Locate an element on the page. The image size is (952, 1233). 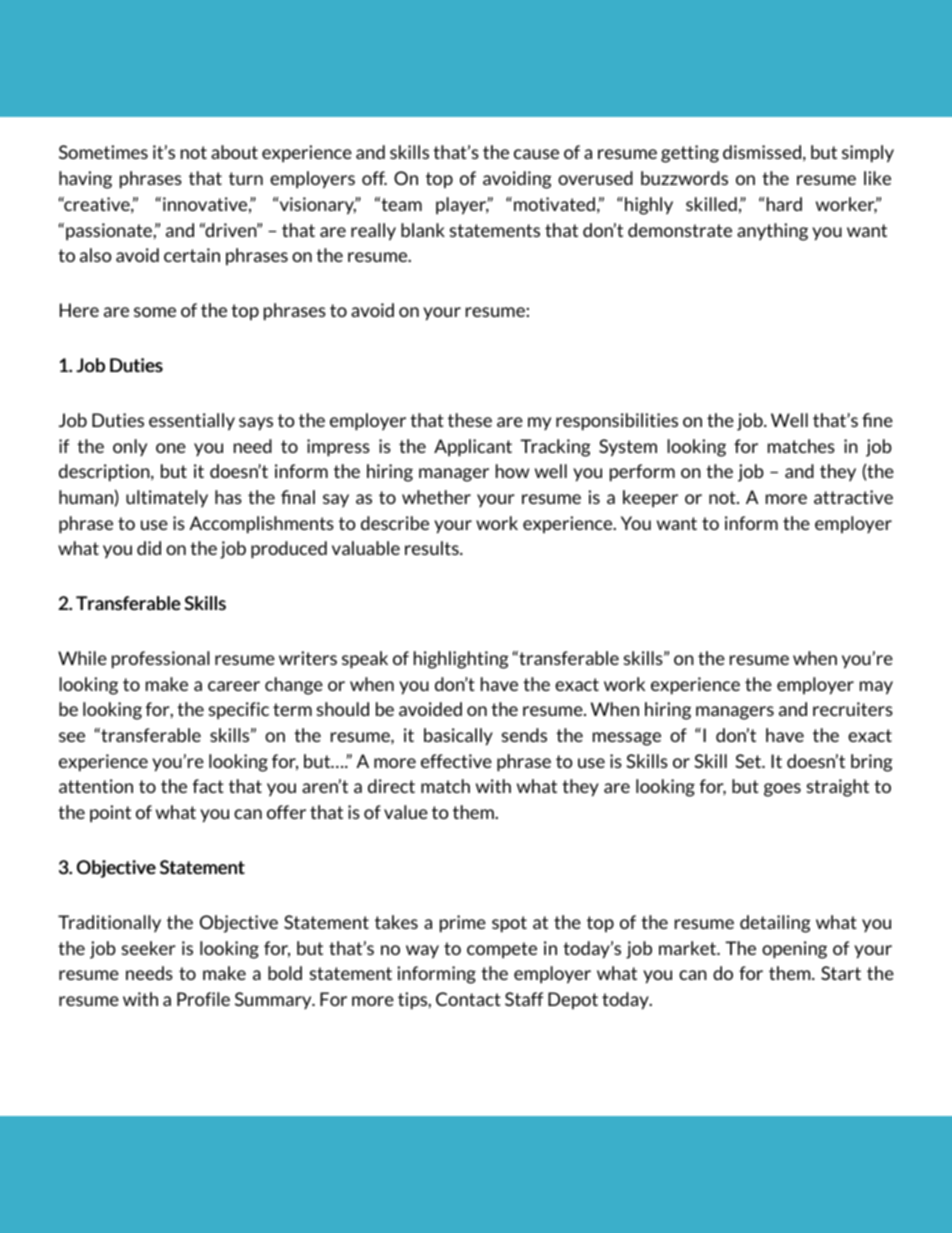
effective is located at coordinates (456, 761).
